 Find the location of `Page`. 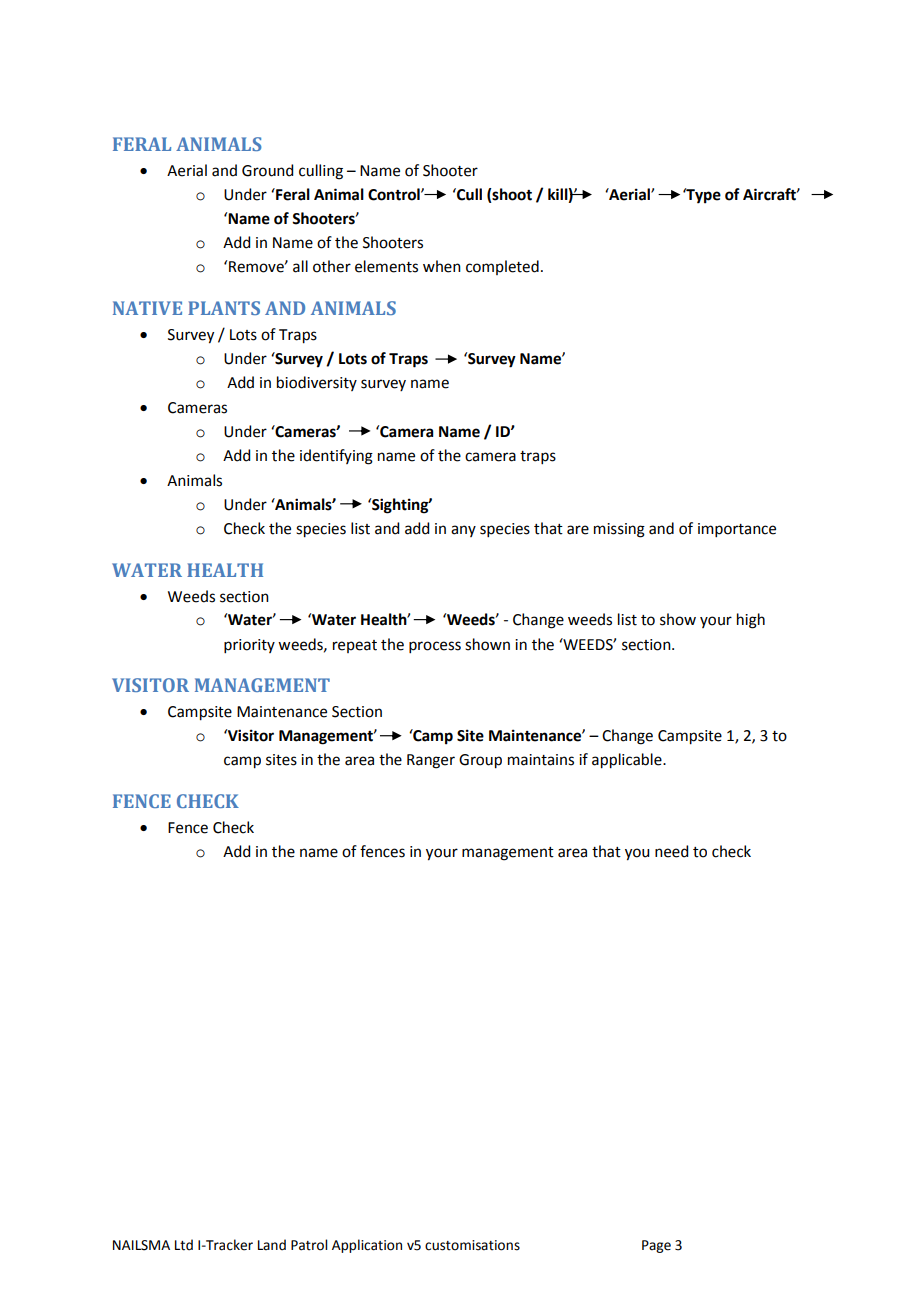

Page is located at coordinates (656, 1246).
